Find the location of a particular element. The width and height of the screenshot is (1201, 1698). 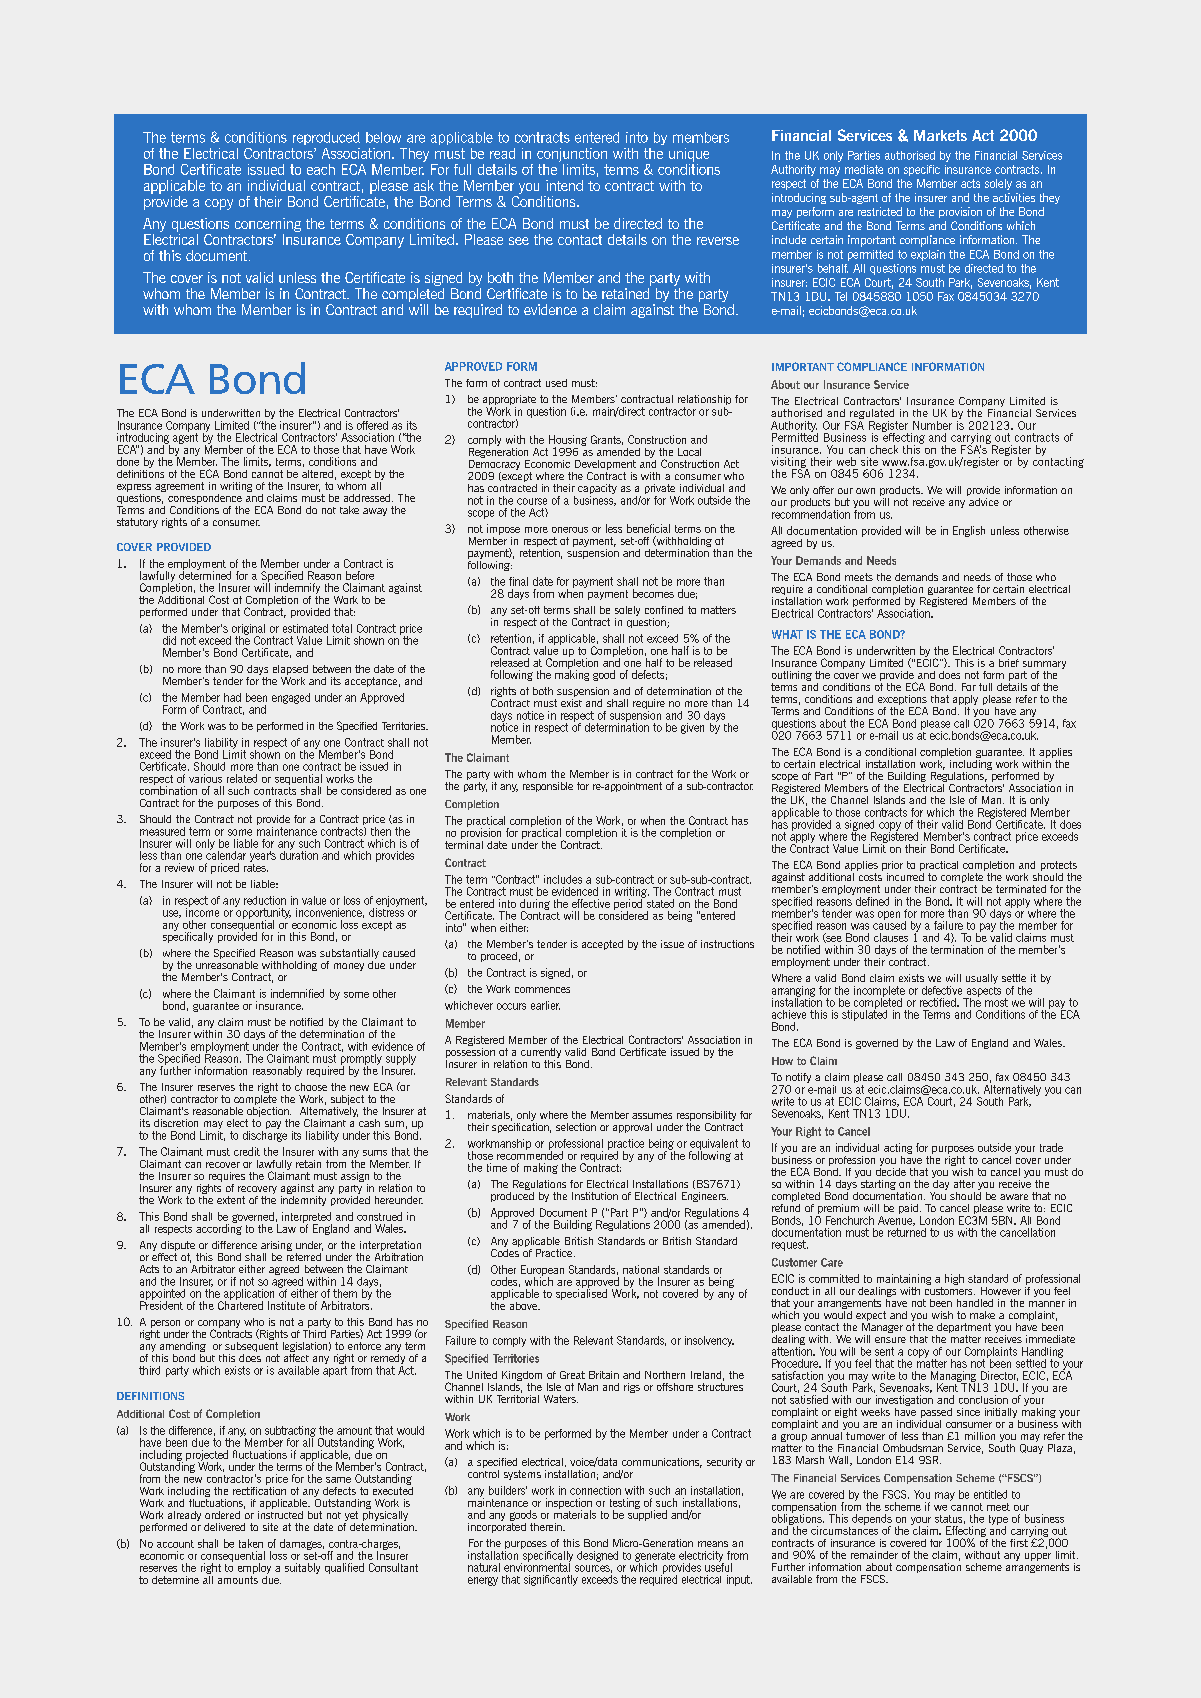

extent is located at coordinates (231, 1200).
